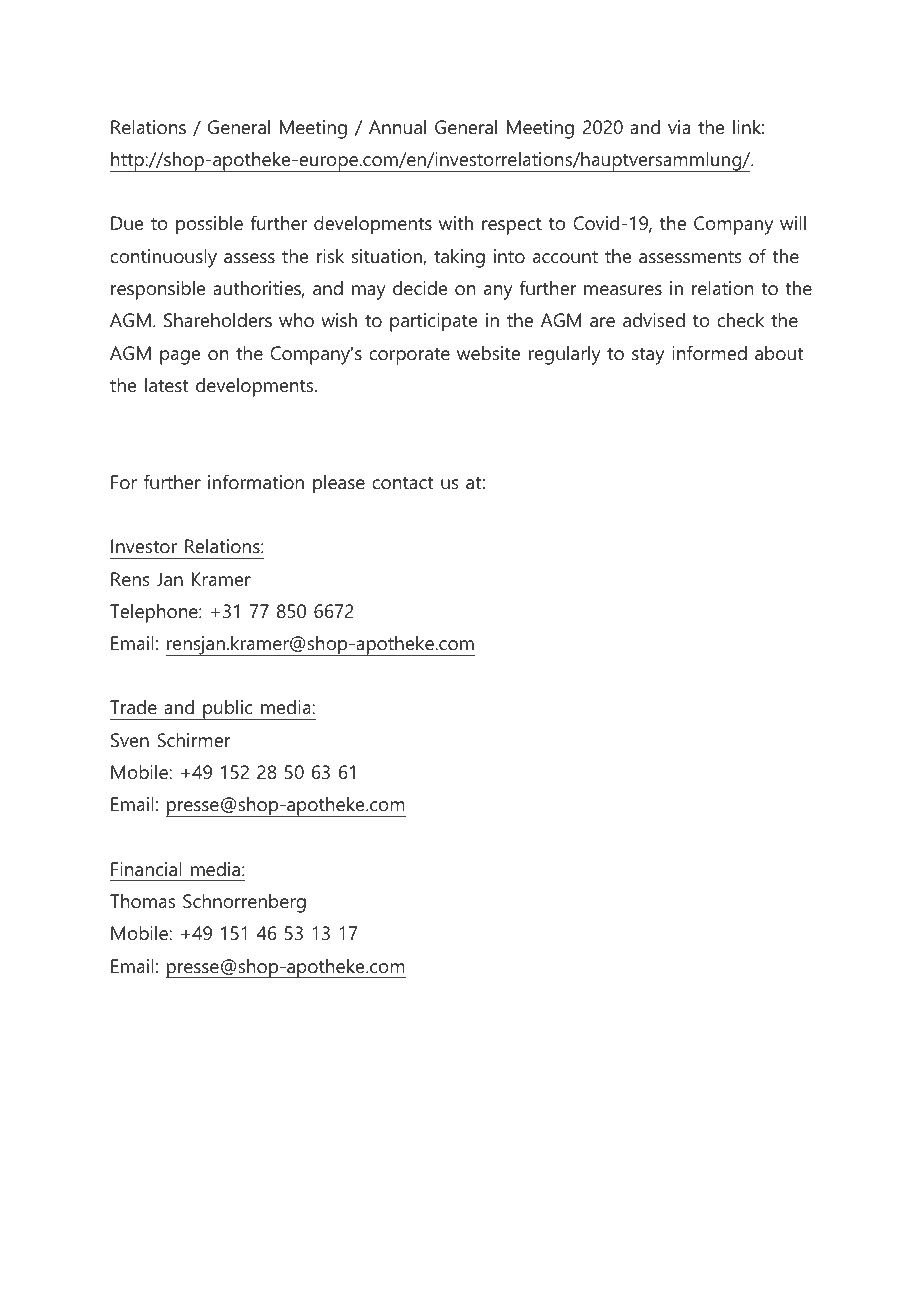 The width and height of the screenshot is (924, 1309). What do you see at coordinates (679, 127) in the screenshot?
I see `via` at bounding box center [679, 127].
